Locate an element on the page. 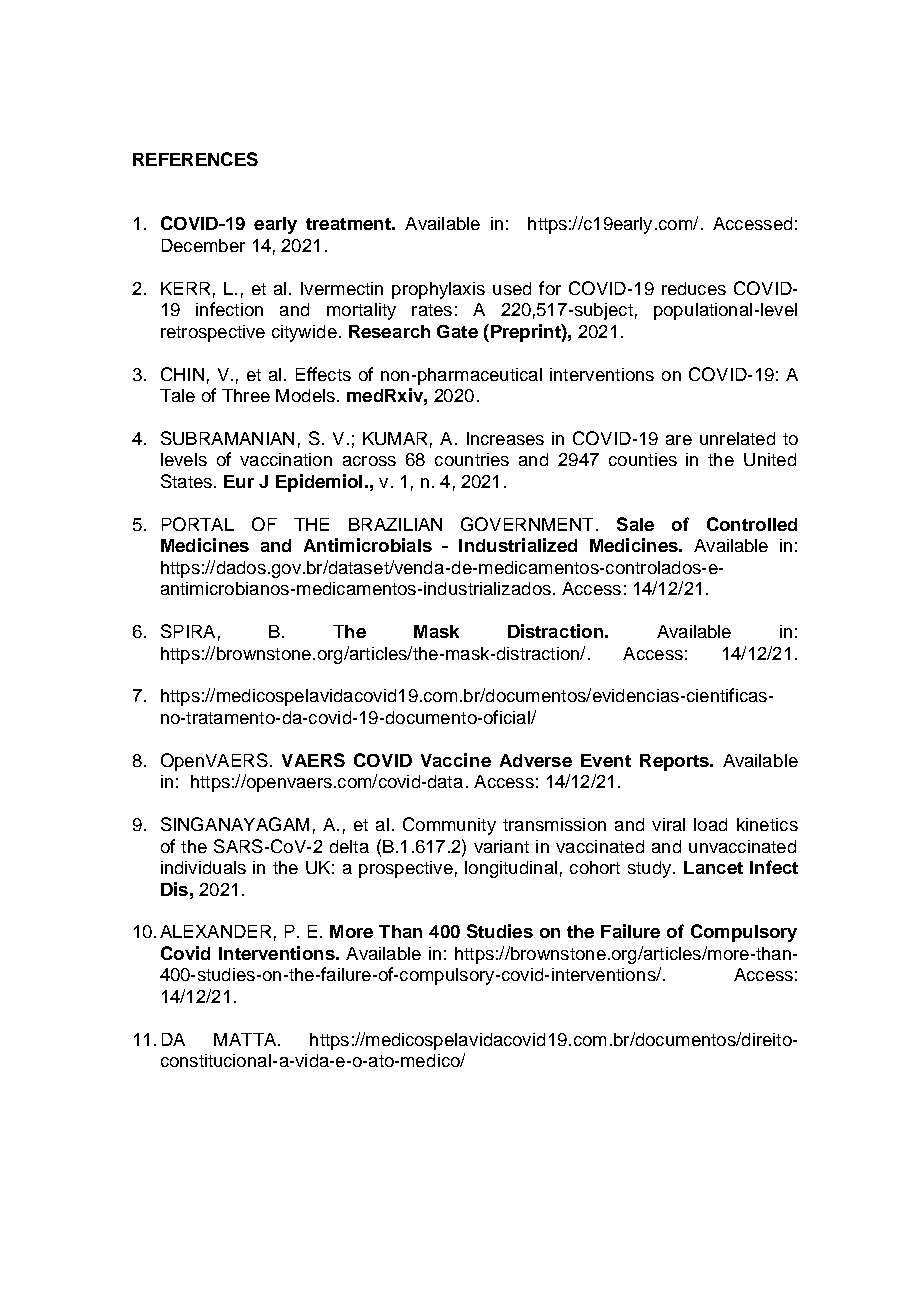 The height and width of the document is (1307, 924). retrospective is located at coordinates (213, 333).
